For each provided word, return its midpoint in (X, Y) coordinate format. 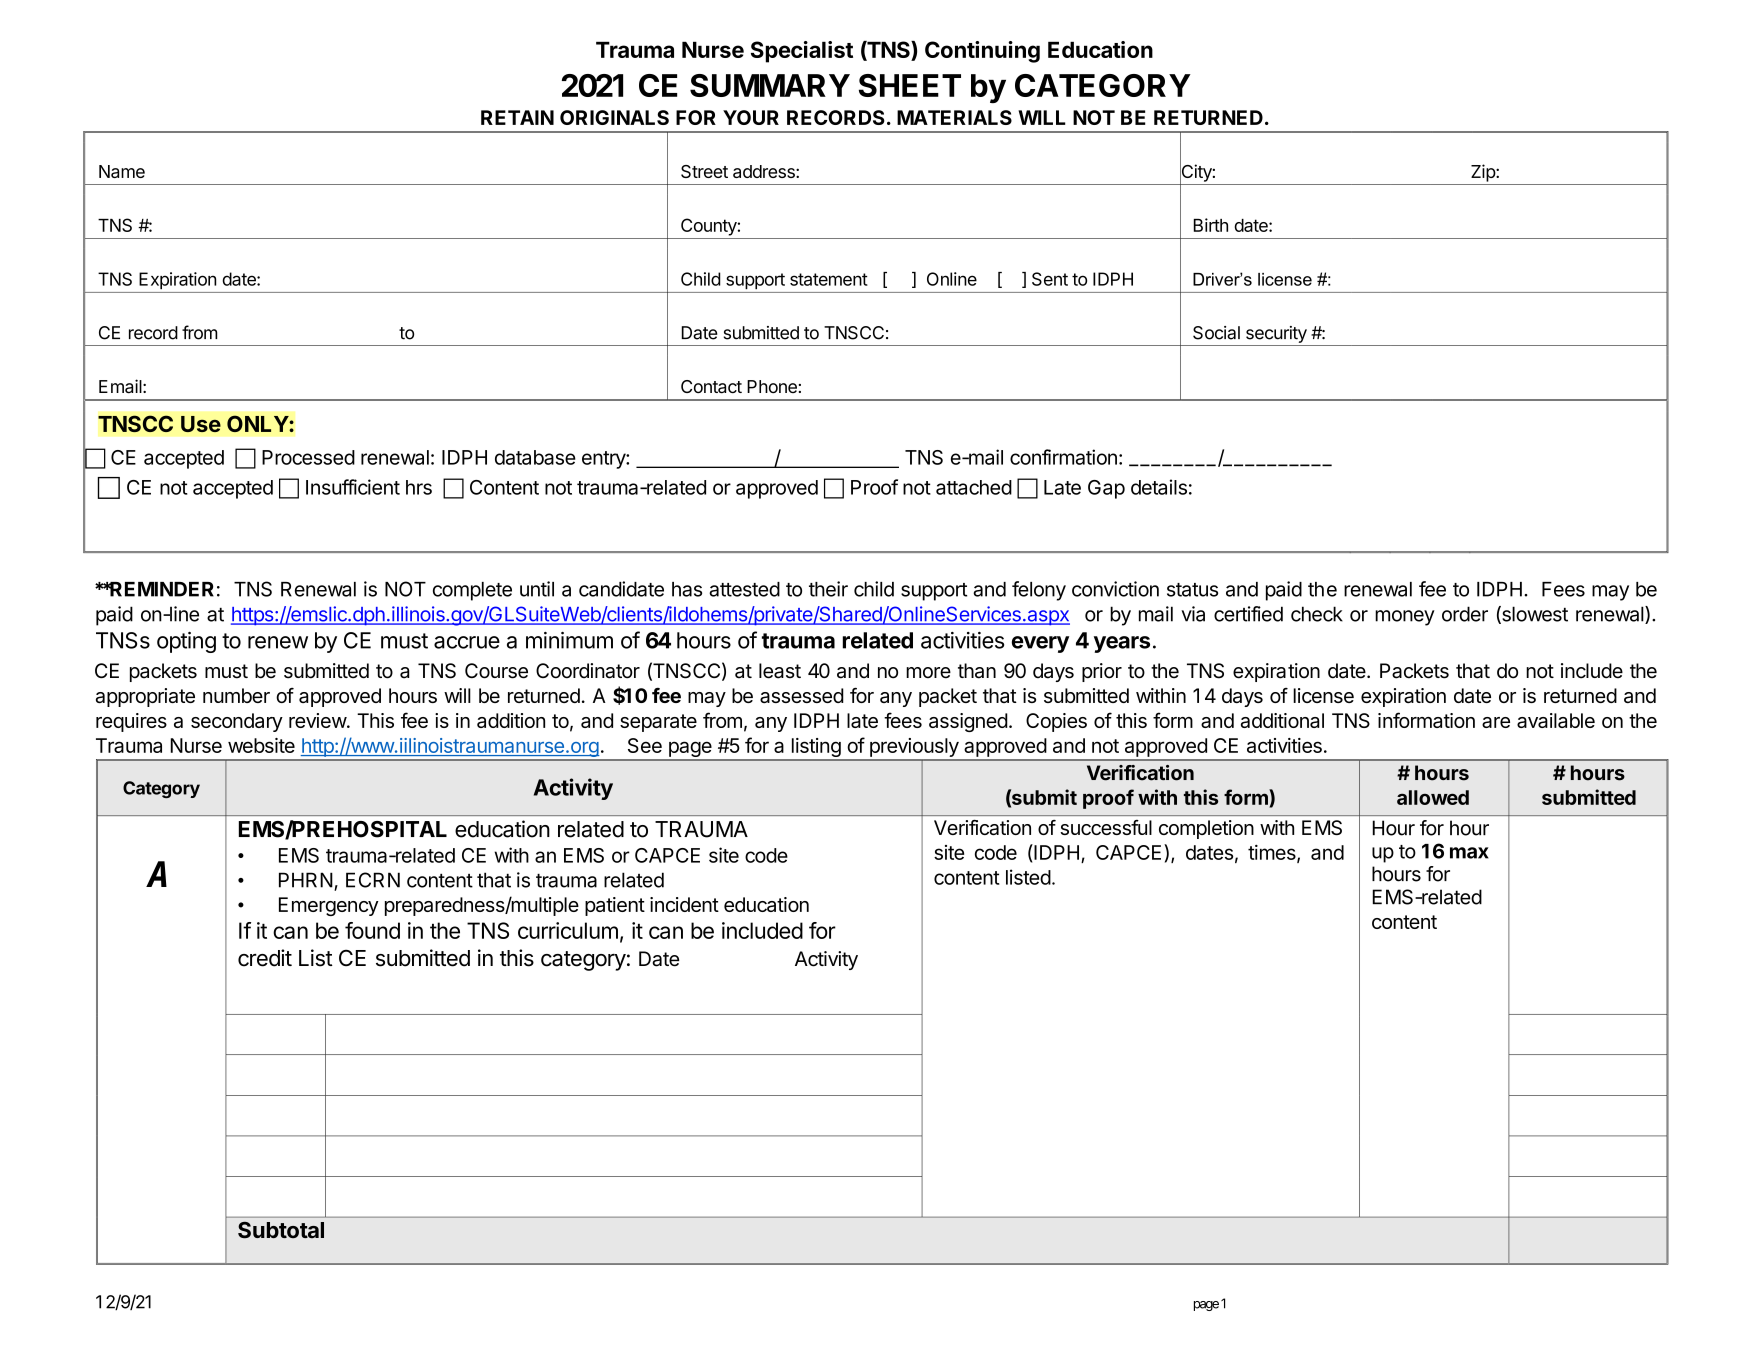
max (1469, 853)
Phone (772, 386)
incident (684, 904)
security (1276, 334)
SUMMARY (770, 85)
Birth (1211, 225)
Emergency (329, 906)
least (780, 671)
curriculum (568, 930)
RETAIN (517, 117)
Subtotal (281, 1230)
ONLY (258, 423)
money (1405, 618)
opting (186, 642)
